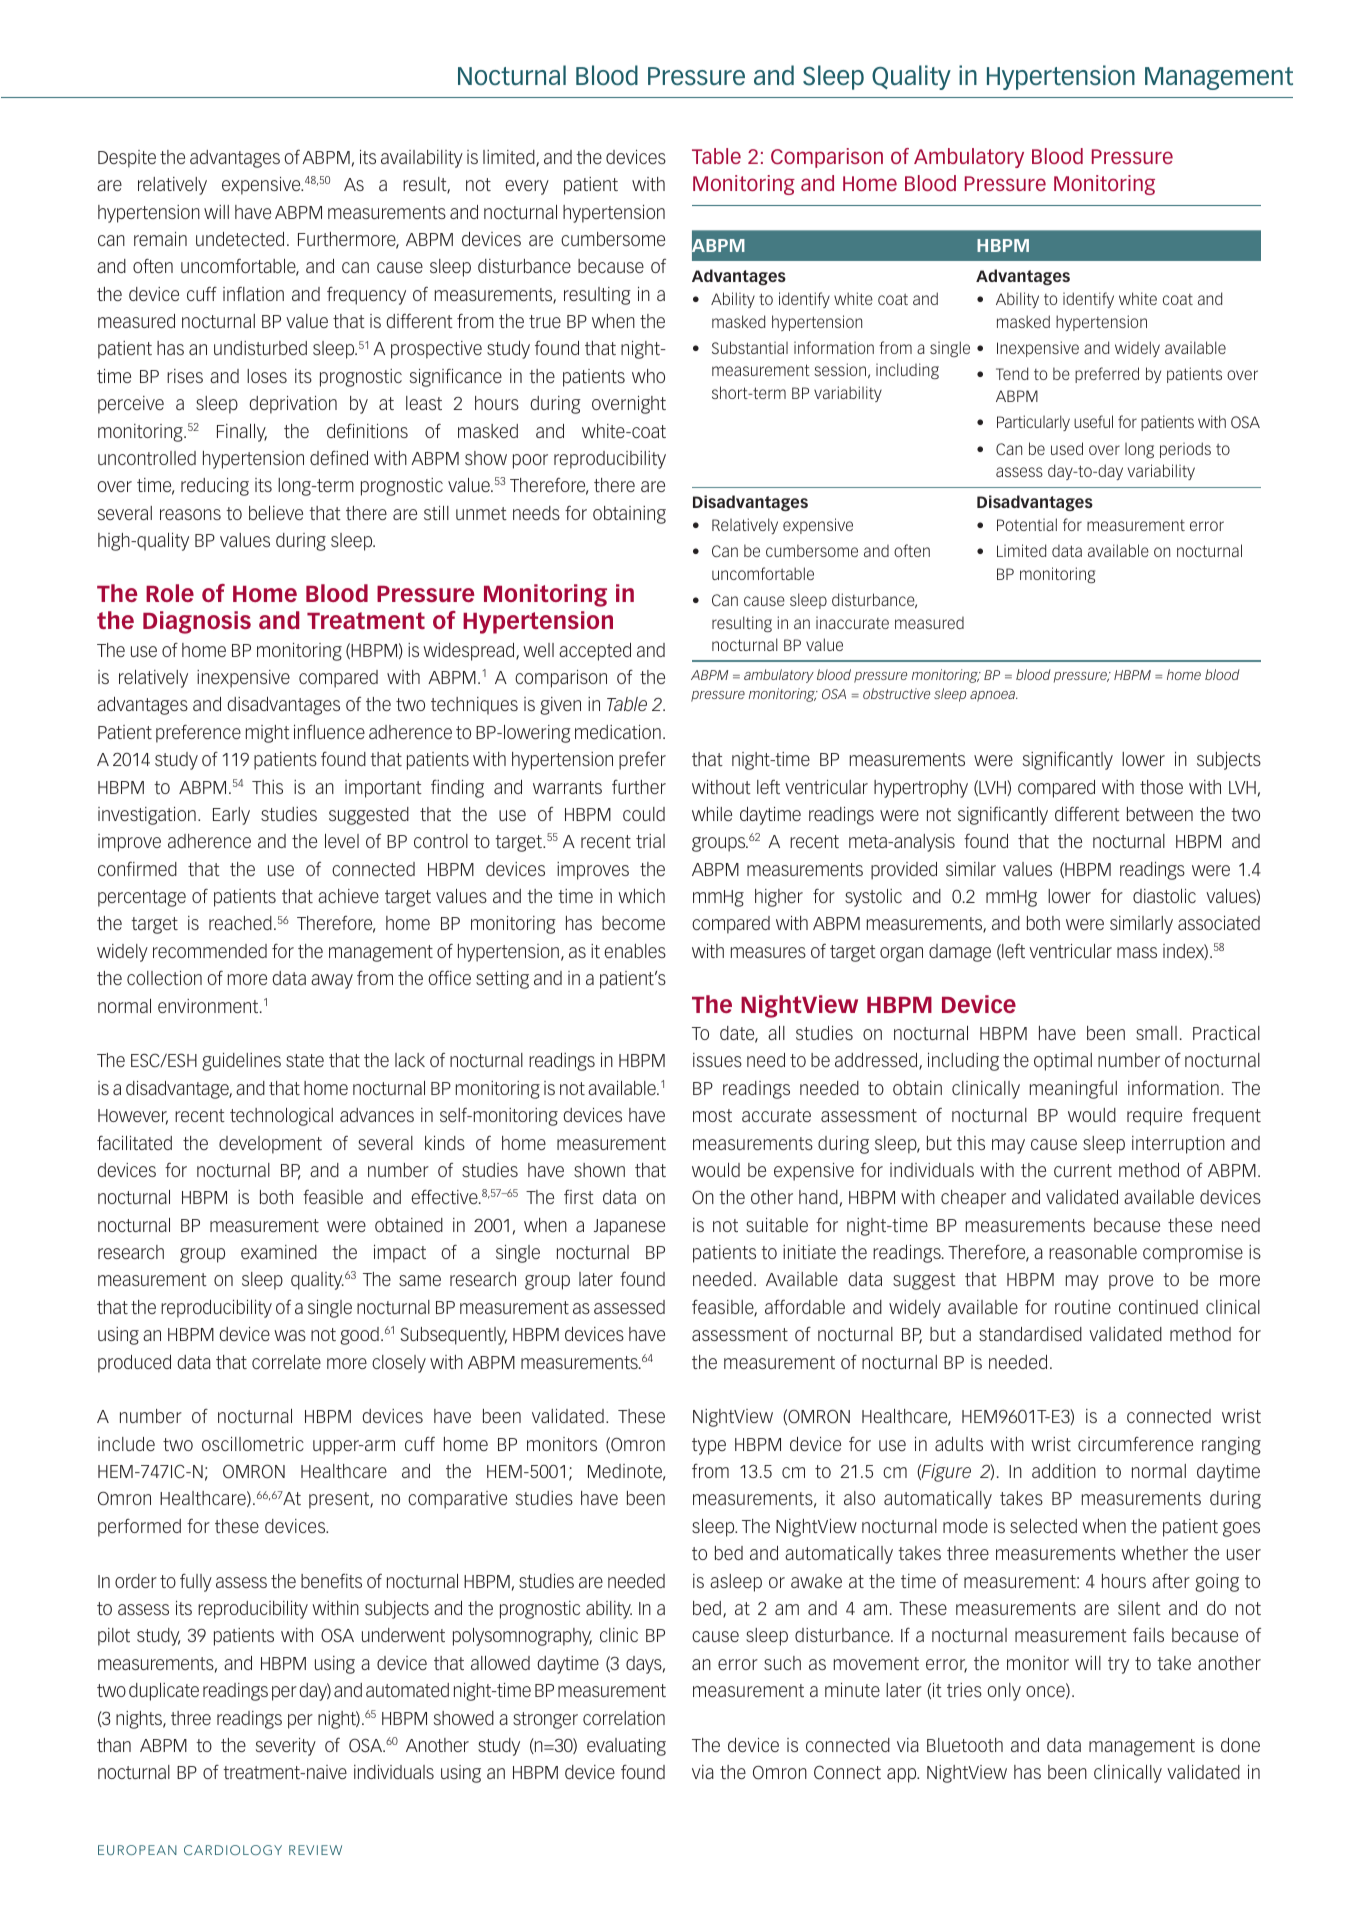  Describe the element at coordinates (626, 1747) in the screenshot. I see `evaluating` at that location.
